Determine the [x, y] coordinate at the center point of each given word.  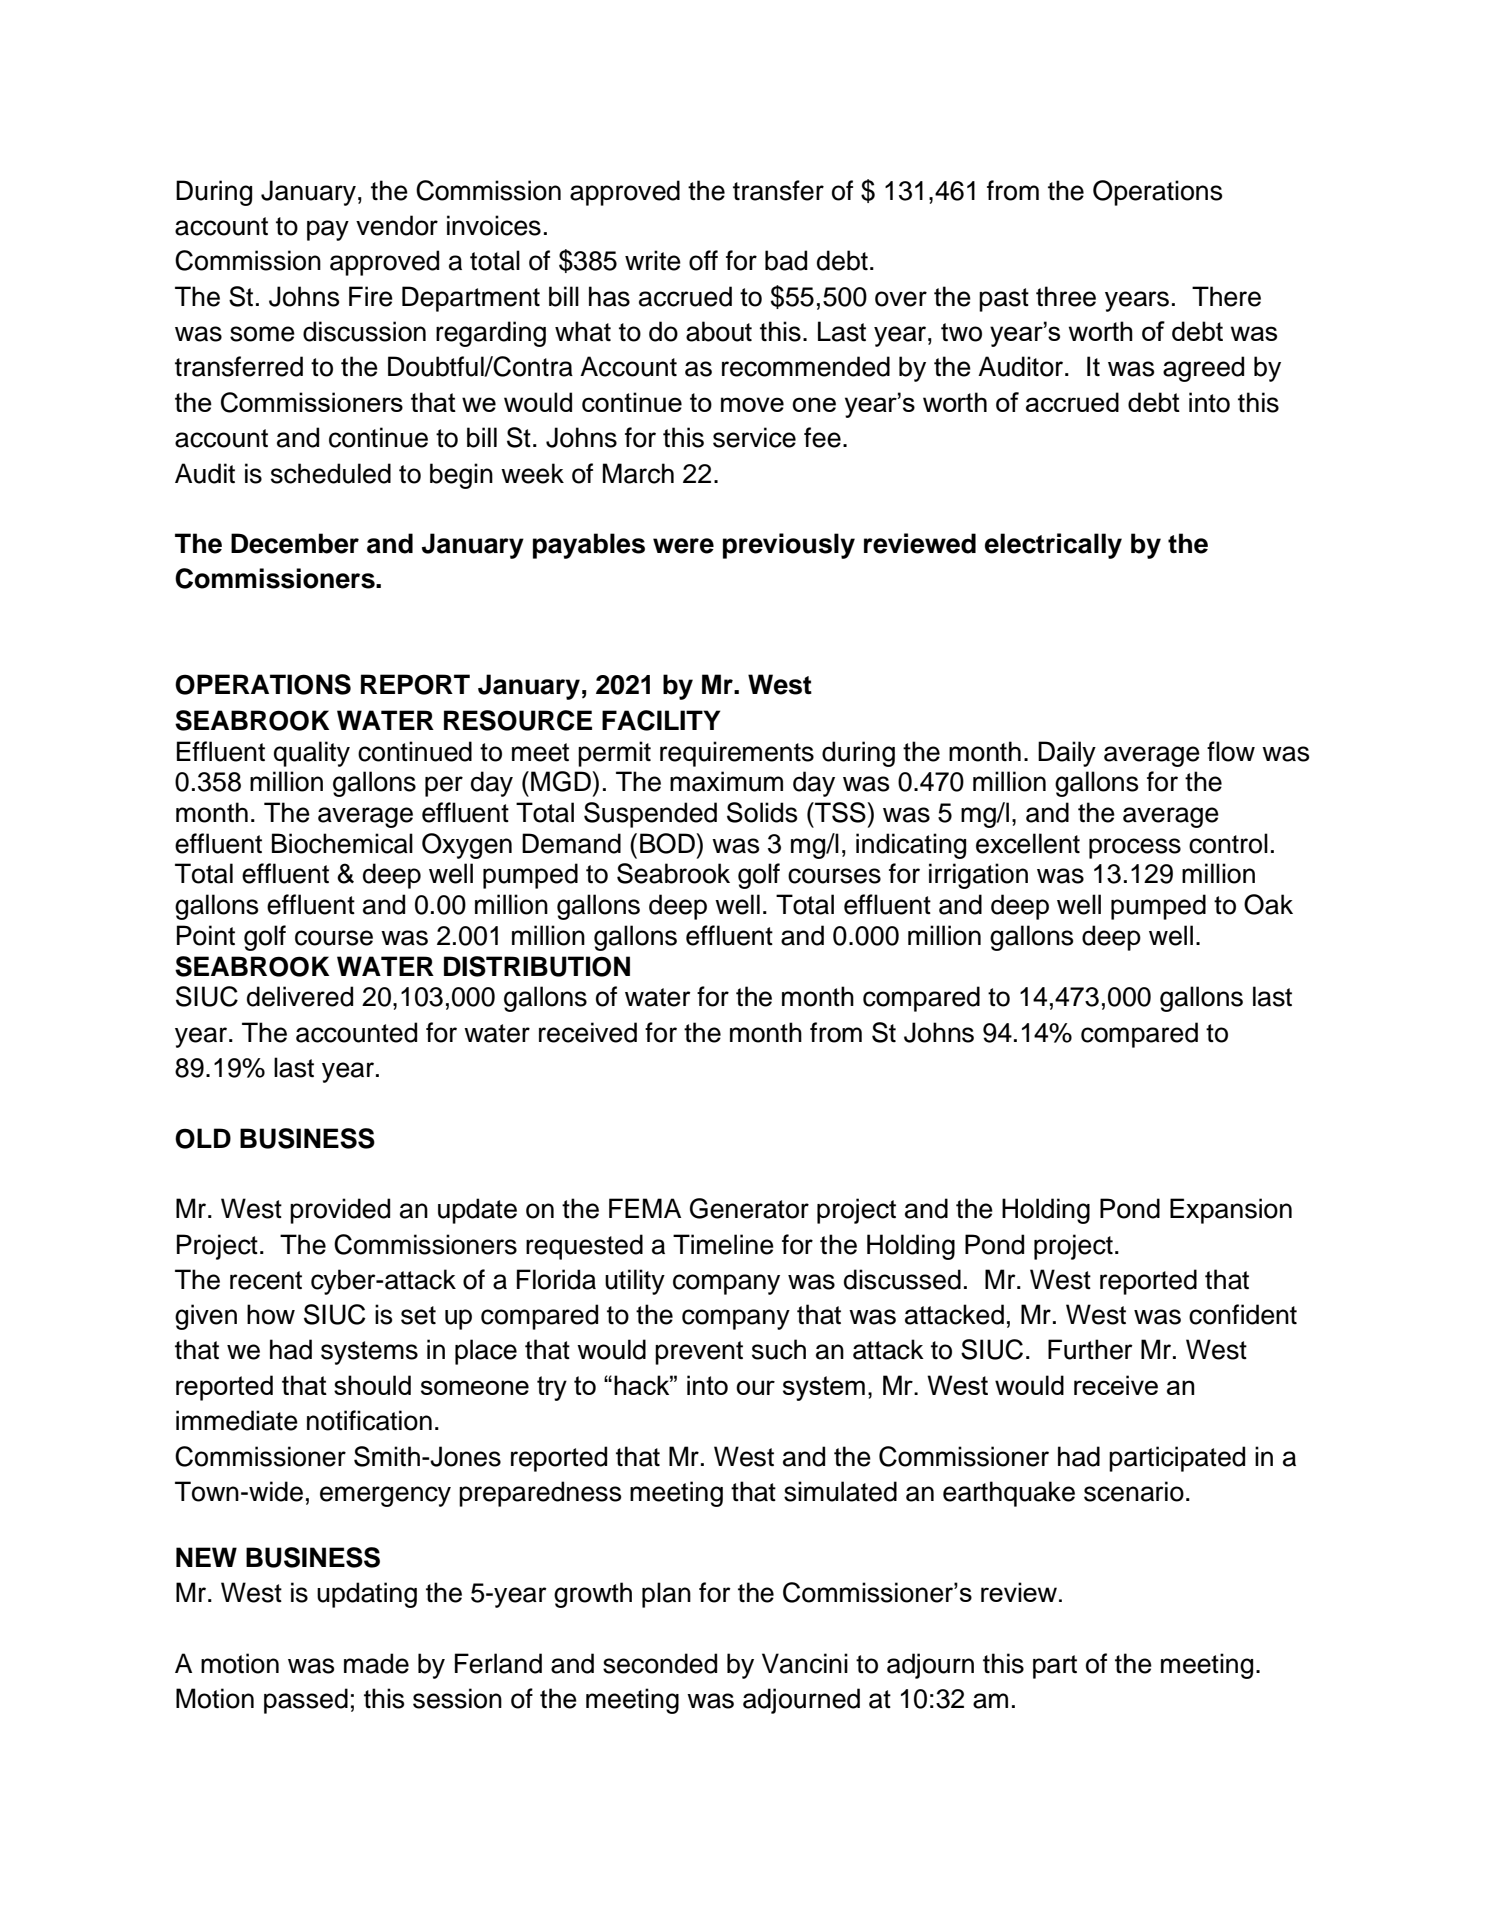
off [703, 260]
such [779, 1349]
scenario [1134, 1491]
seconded [660, 1663]
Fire [371, 296]
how [271, 1314]
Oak [1268, 904]
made [376, 1663]
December [295, 543]
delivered [300, 996]
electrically [1053, 546]
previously [789, 546]
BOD [668, 843]
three [1066, 296]
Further [1090, 1349]
